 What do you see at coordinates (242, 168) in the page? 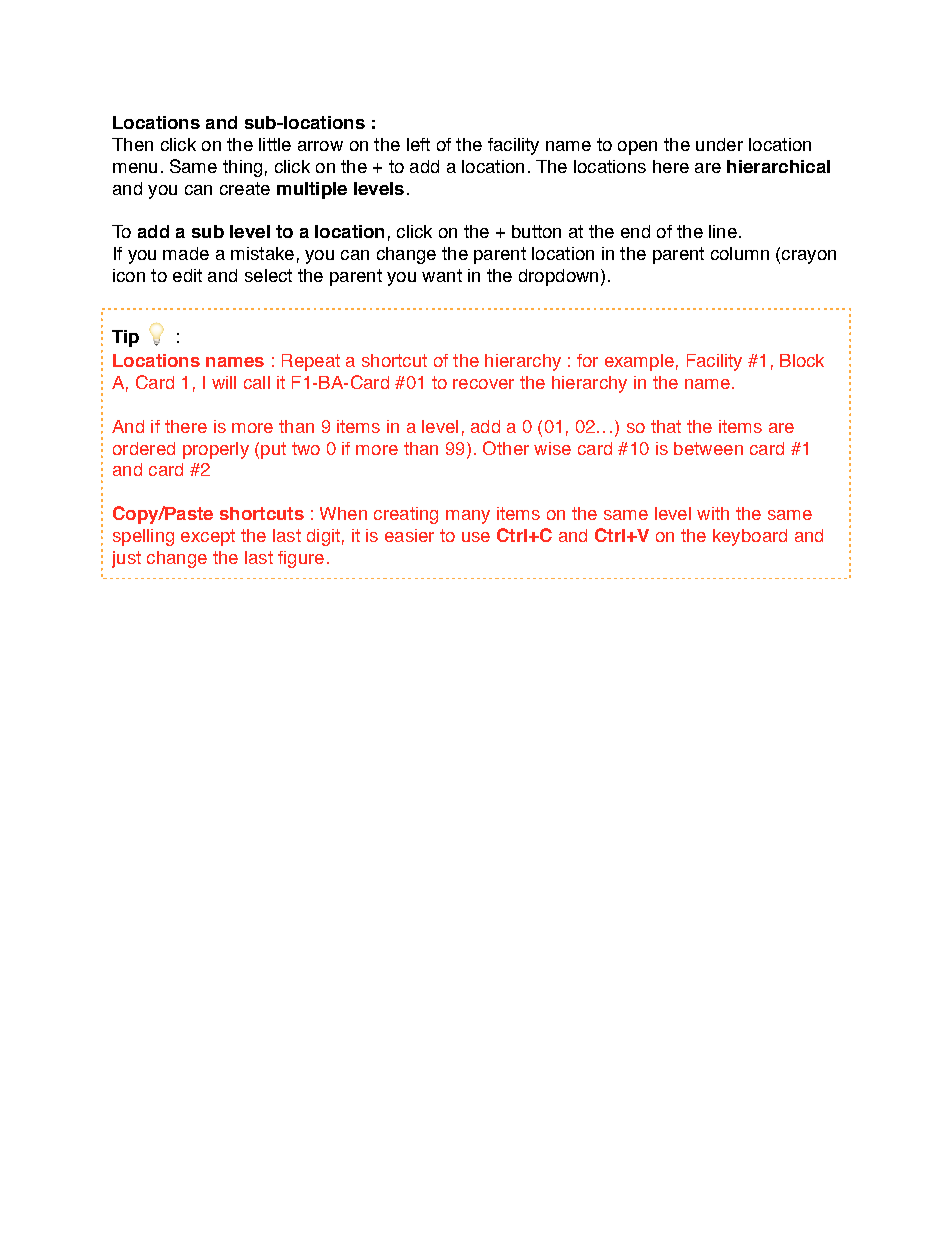
I see `thing` at bounding box center [242, 168].
